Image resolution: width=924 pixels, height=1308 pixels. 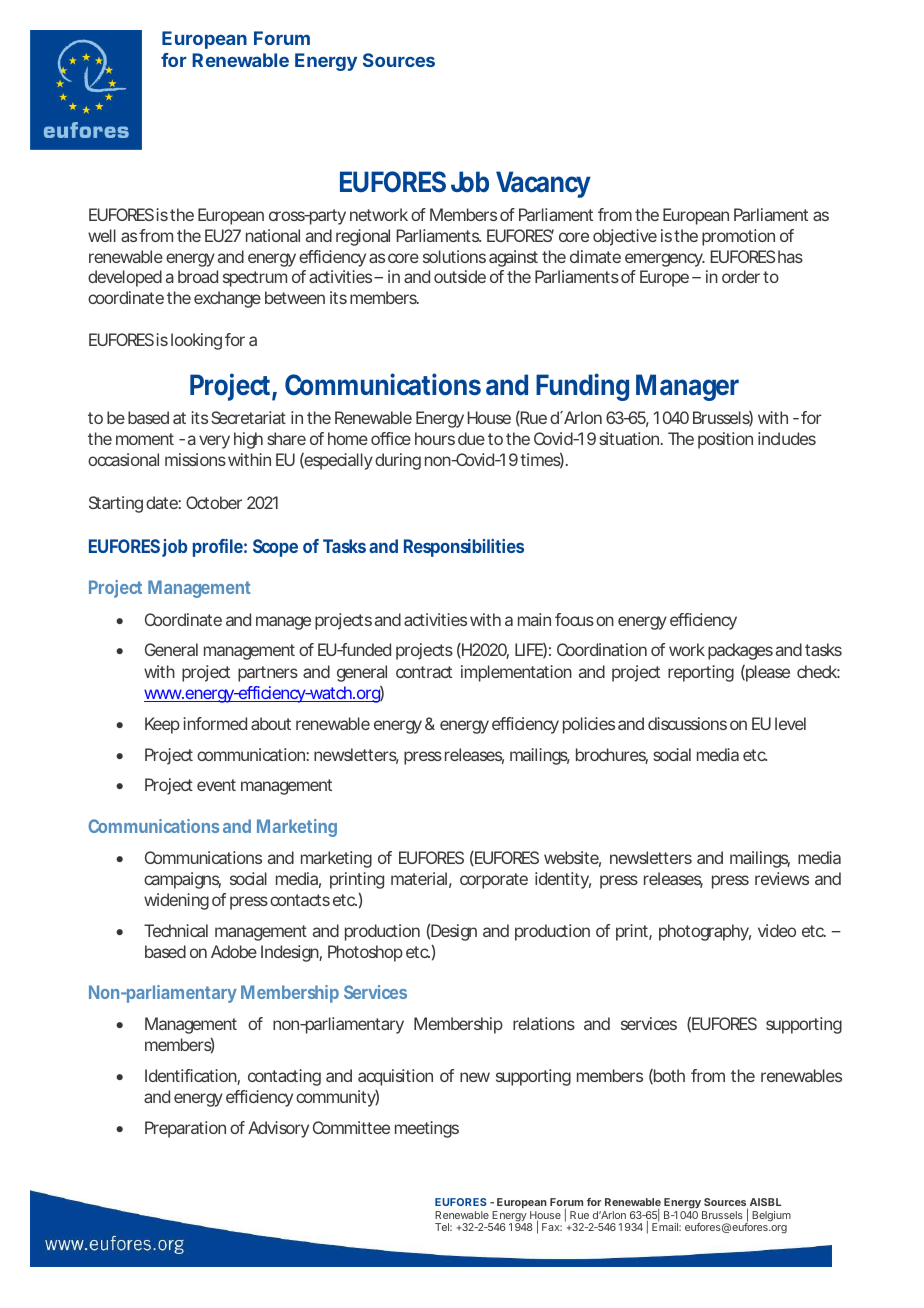 I want to click on event, so click(x=216, y=785).
